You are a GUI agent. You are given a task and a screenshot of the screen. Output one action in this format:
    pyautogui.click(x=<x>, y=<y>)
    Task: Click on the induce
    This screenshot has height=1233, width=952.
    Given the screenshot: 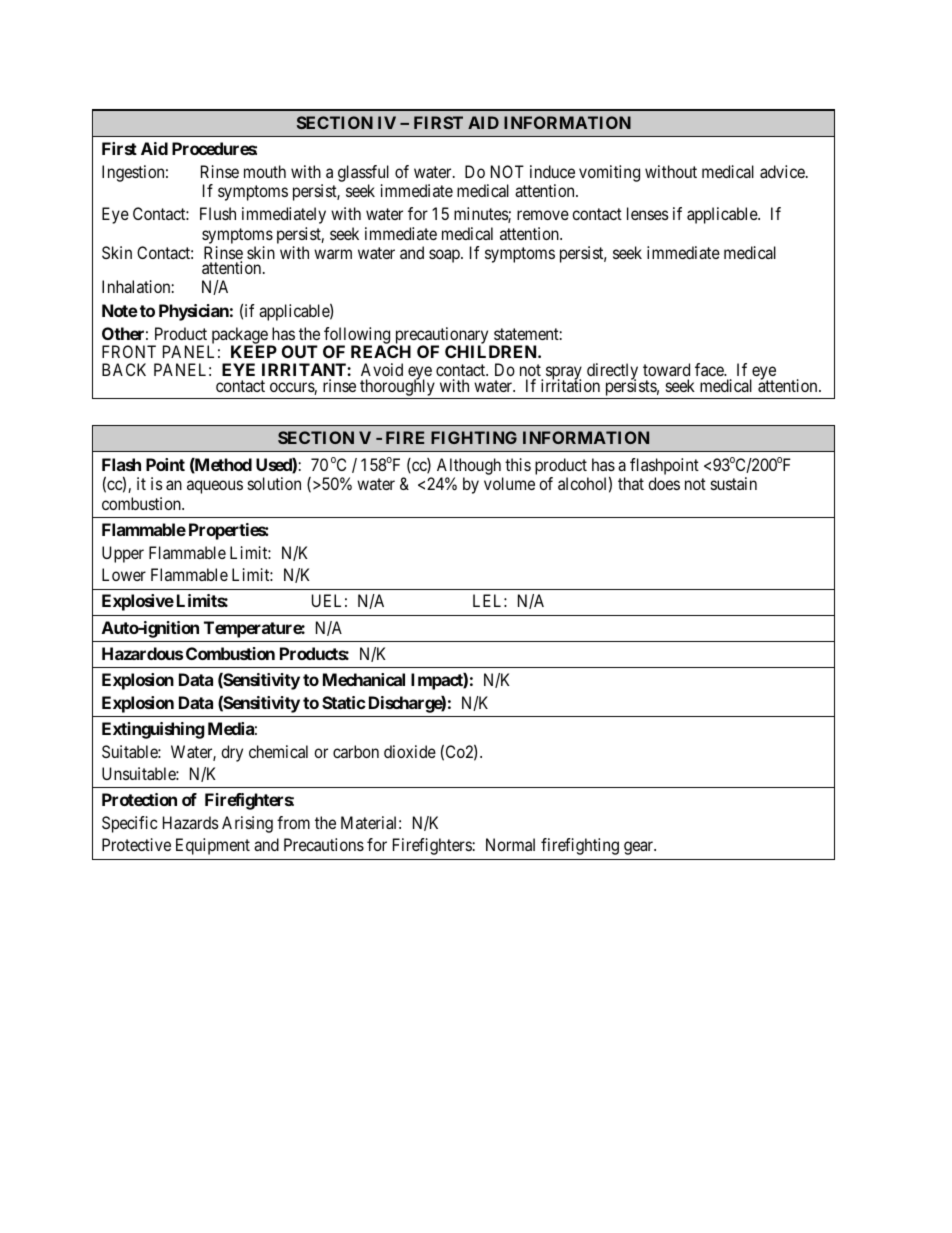 What is the action you would take?
    pyautogui.click(x=552, y=171)
